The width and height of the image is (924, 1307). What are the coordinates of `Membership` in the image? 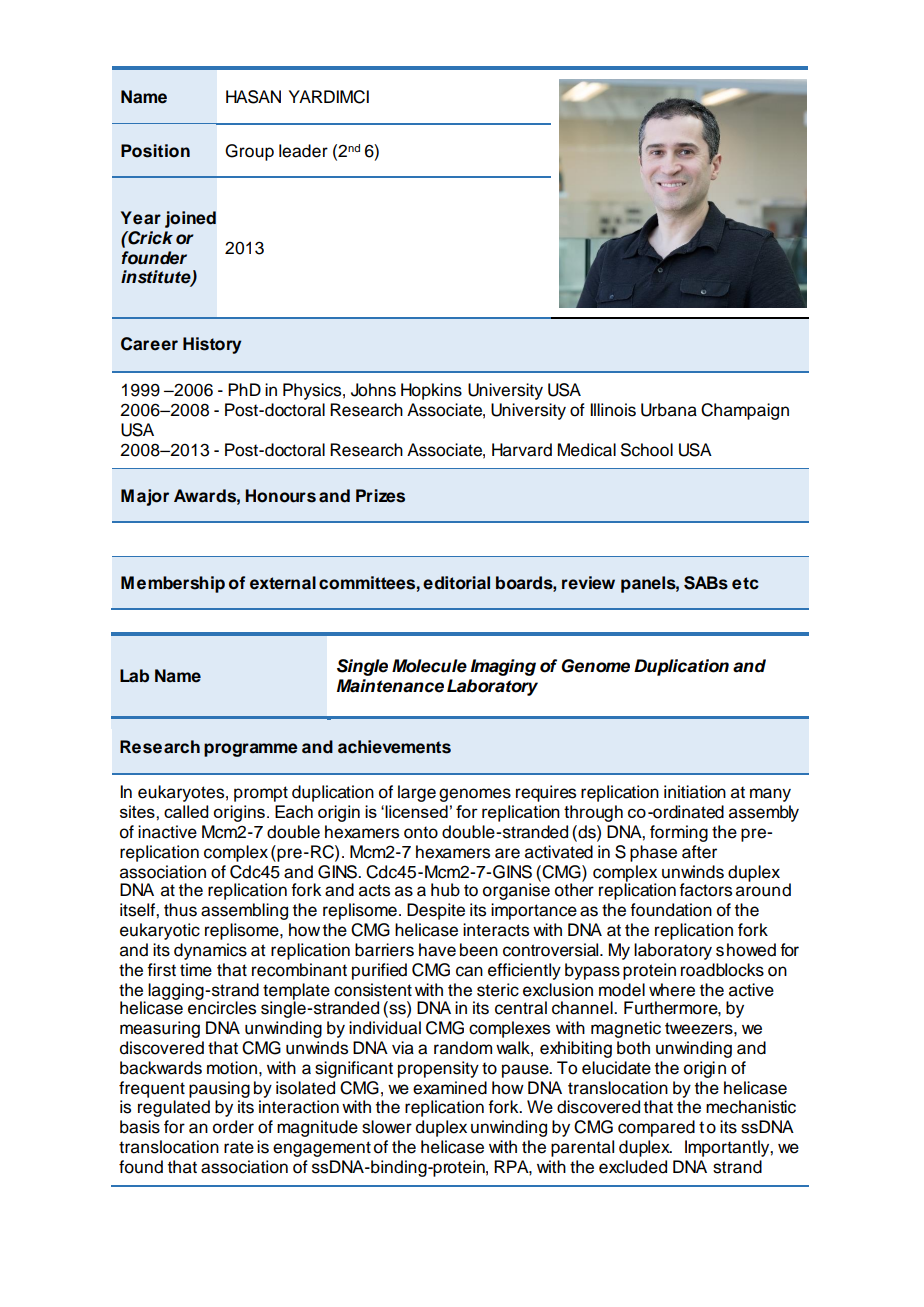 It's located at (173, 584).
